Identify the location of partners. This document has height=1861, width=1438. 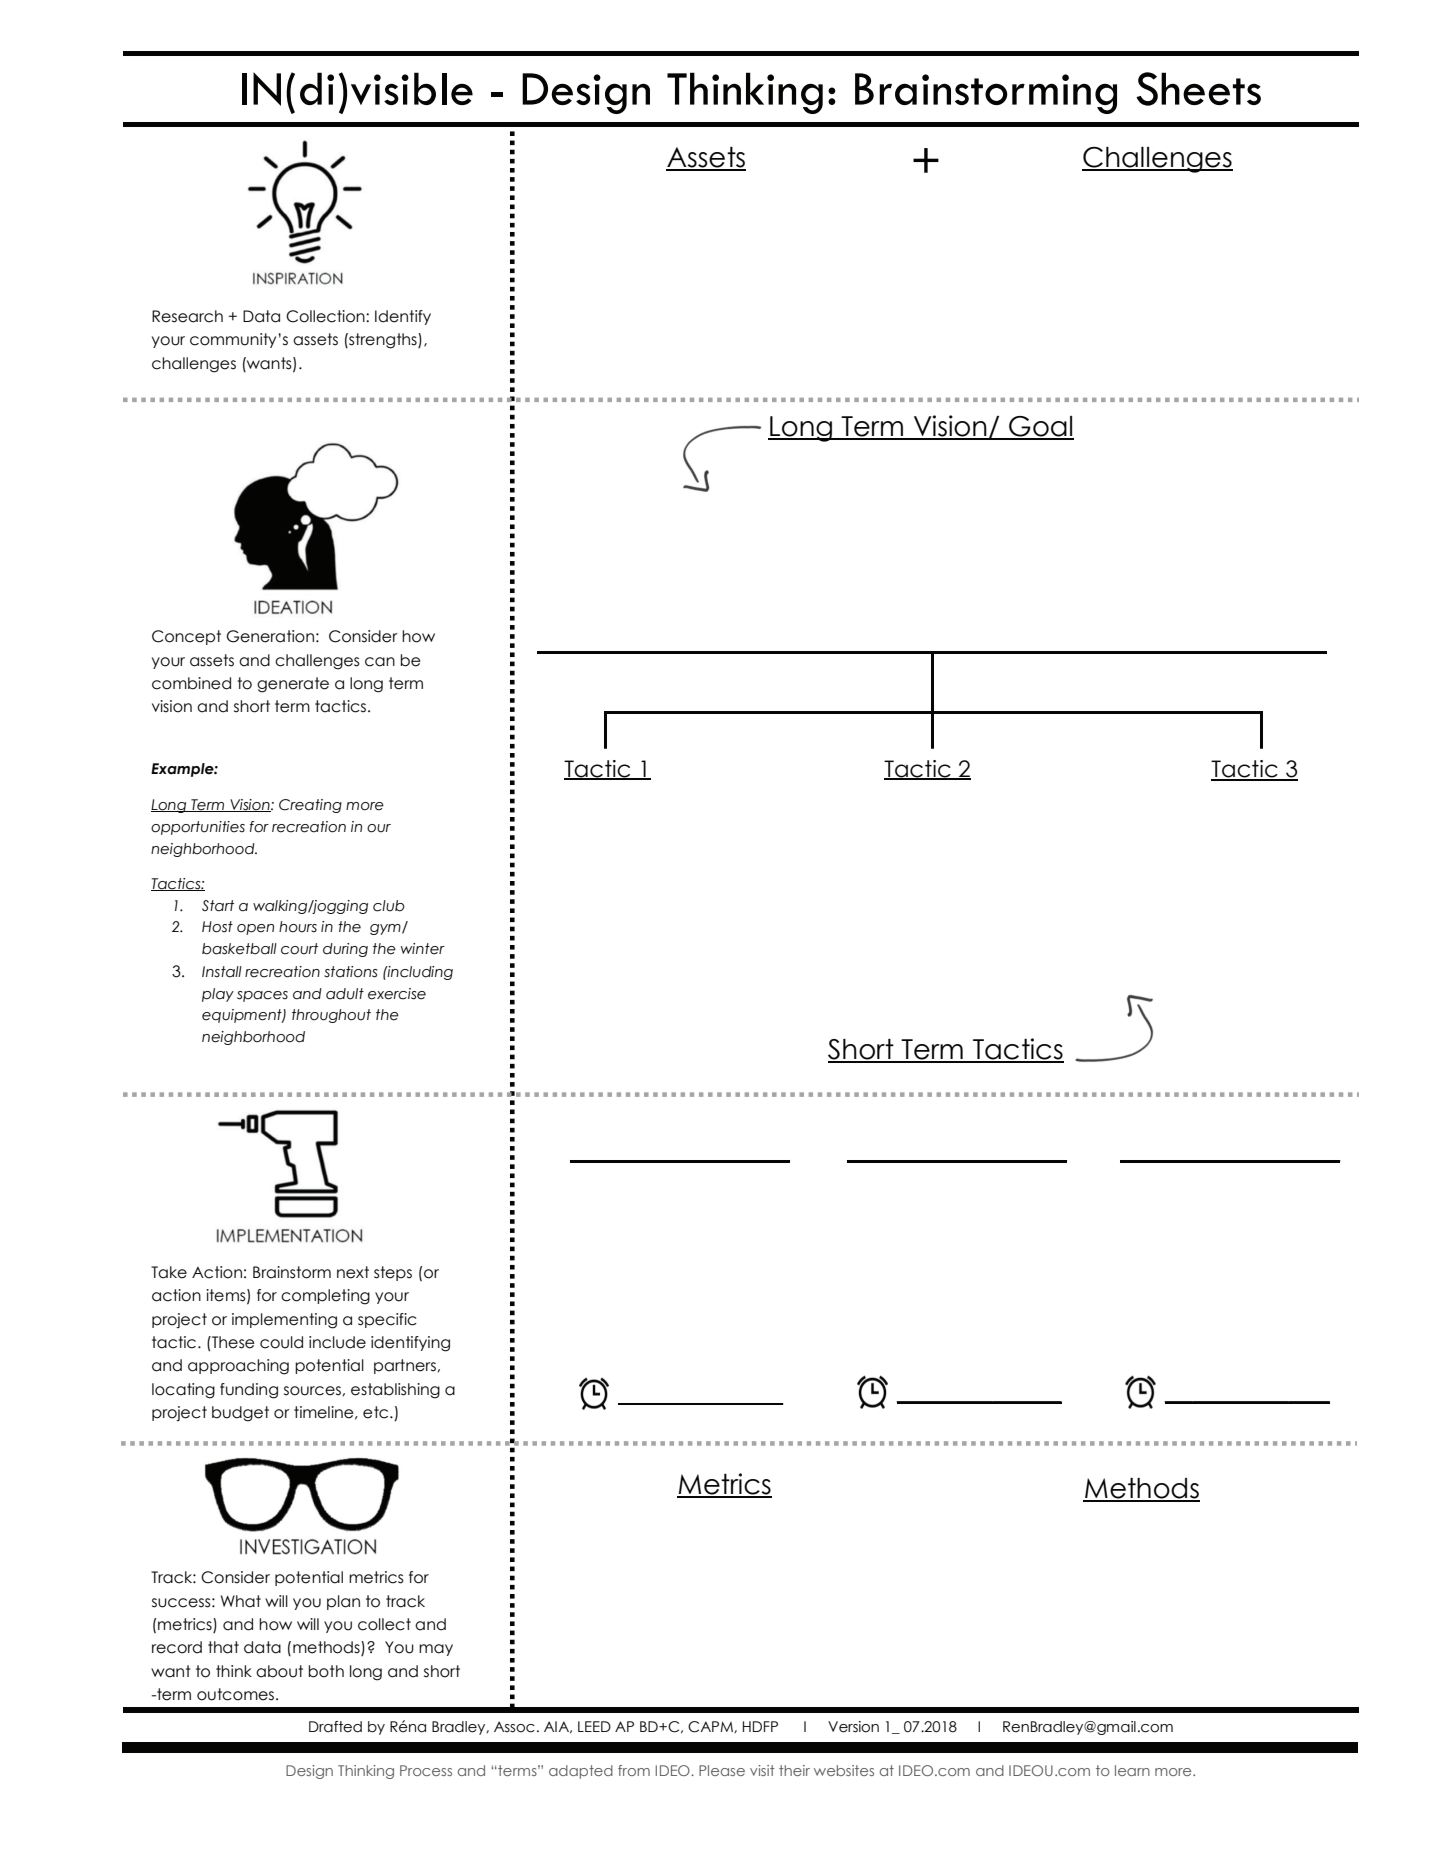
(406, 1366).
